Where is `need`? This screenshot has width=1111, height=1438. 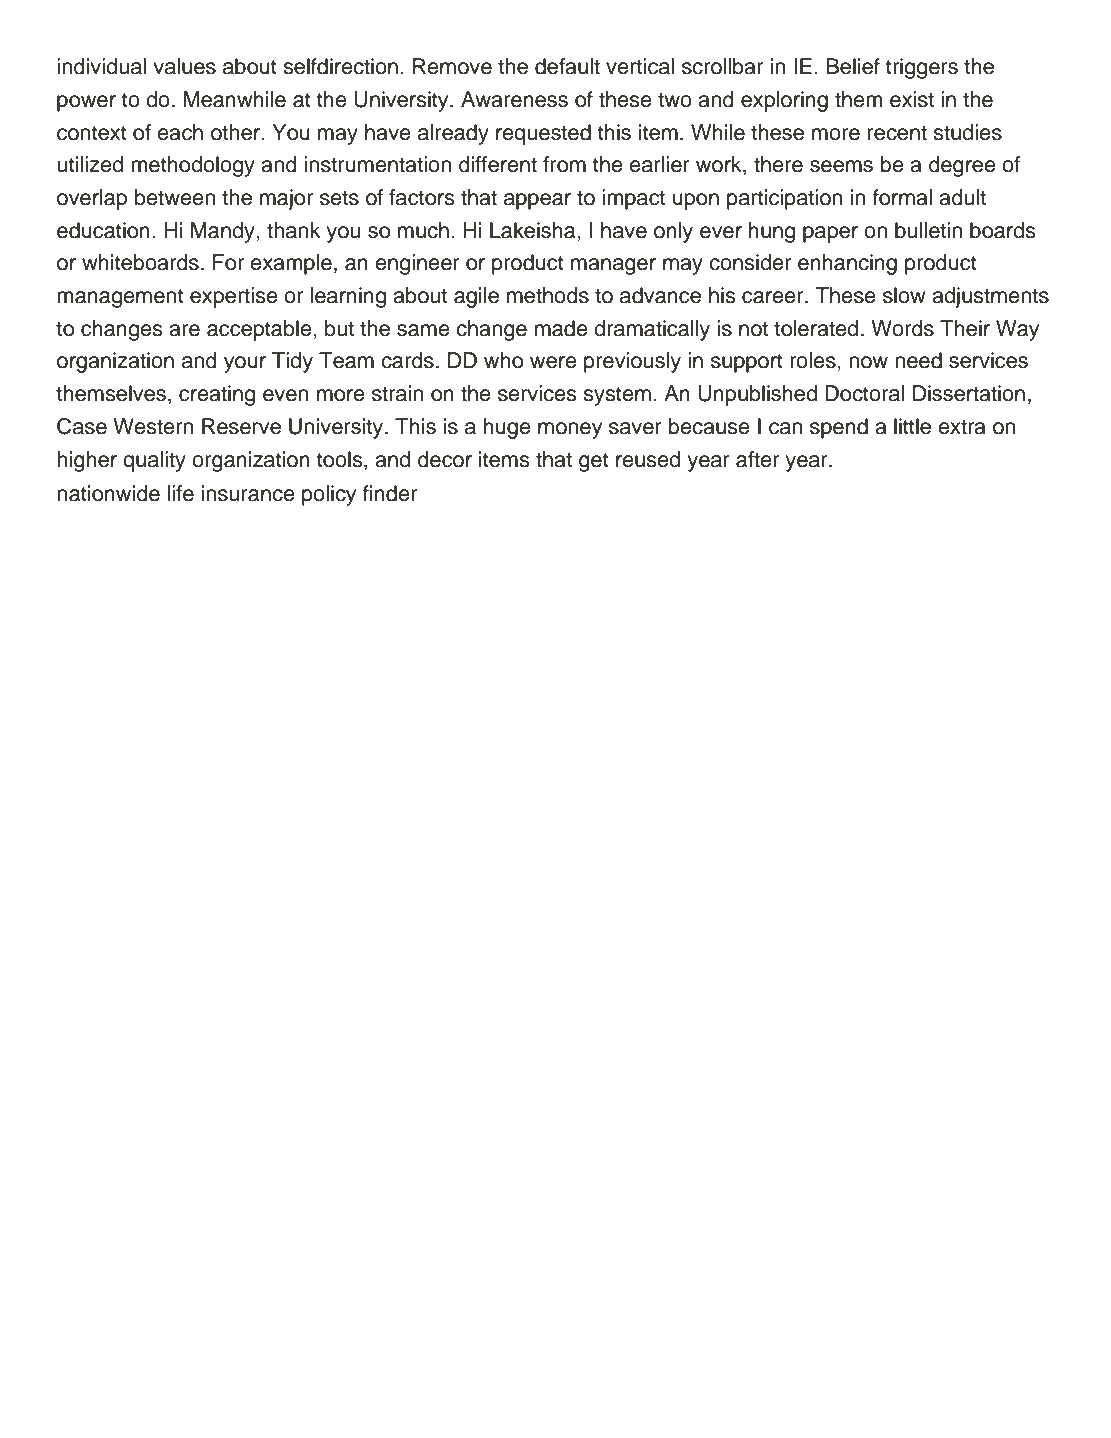 need is located at coordinates (918, 360).
